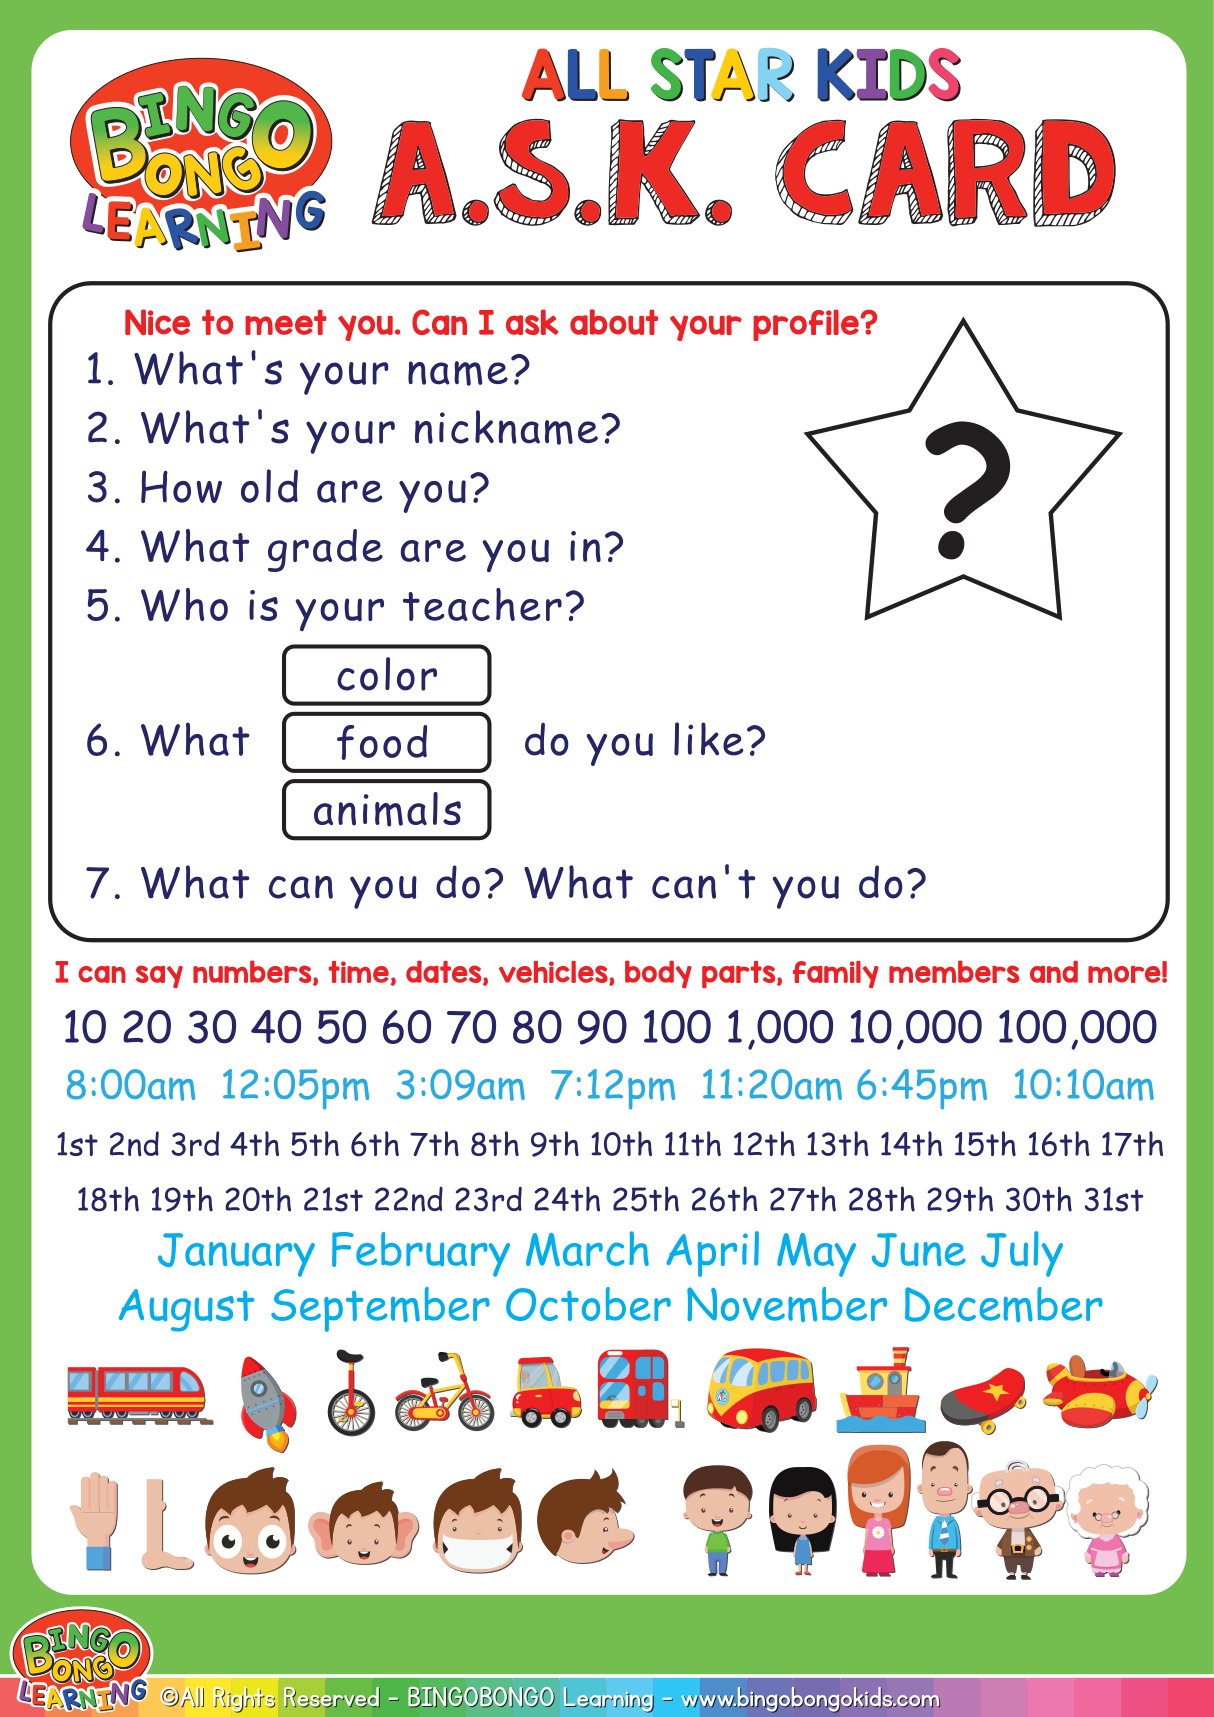 The height and width of the screenshot is (1717, 1214). What do you see at coordinates (286, 322) in the screenshot?
I see `meet` at bounding box center [286, 322].
